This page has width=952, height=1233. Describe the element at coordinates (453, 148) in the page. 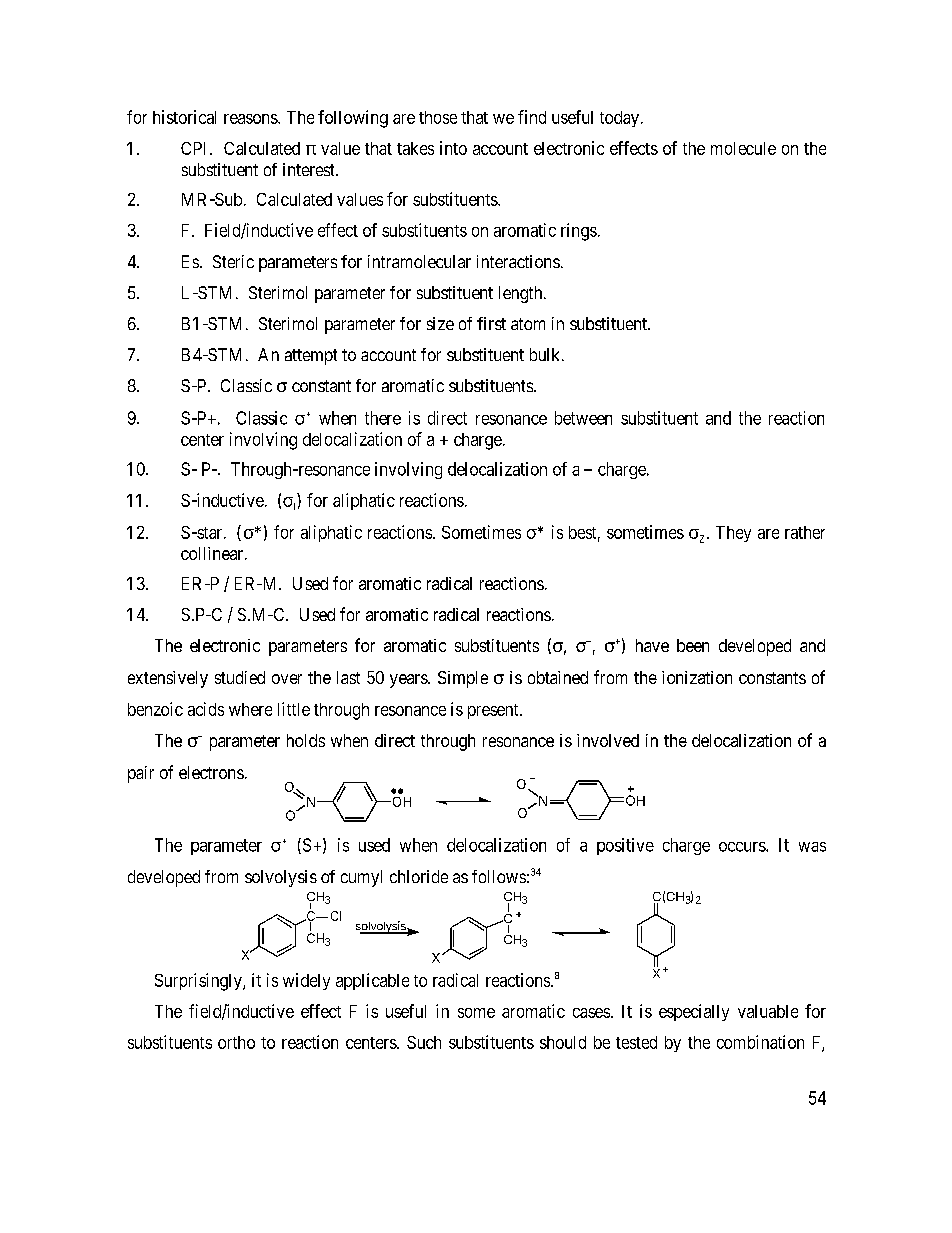

I see `into` at that location.
